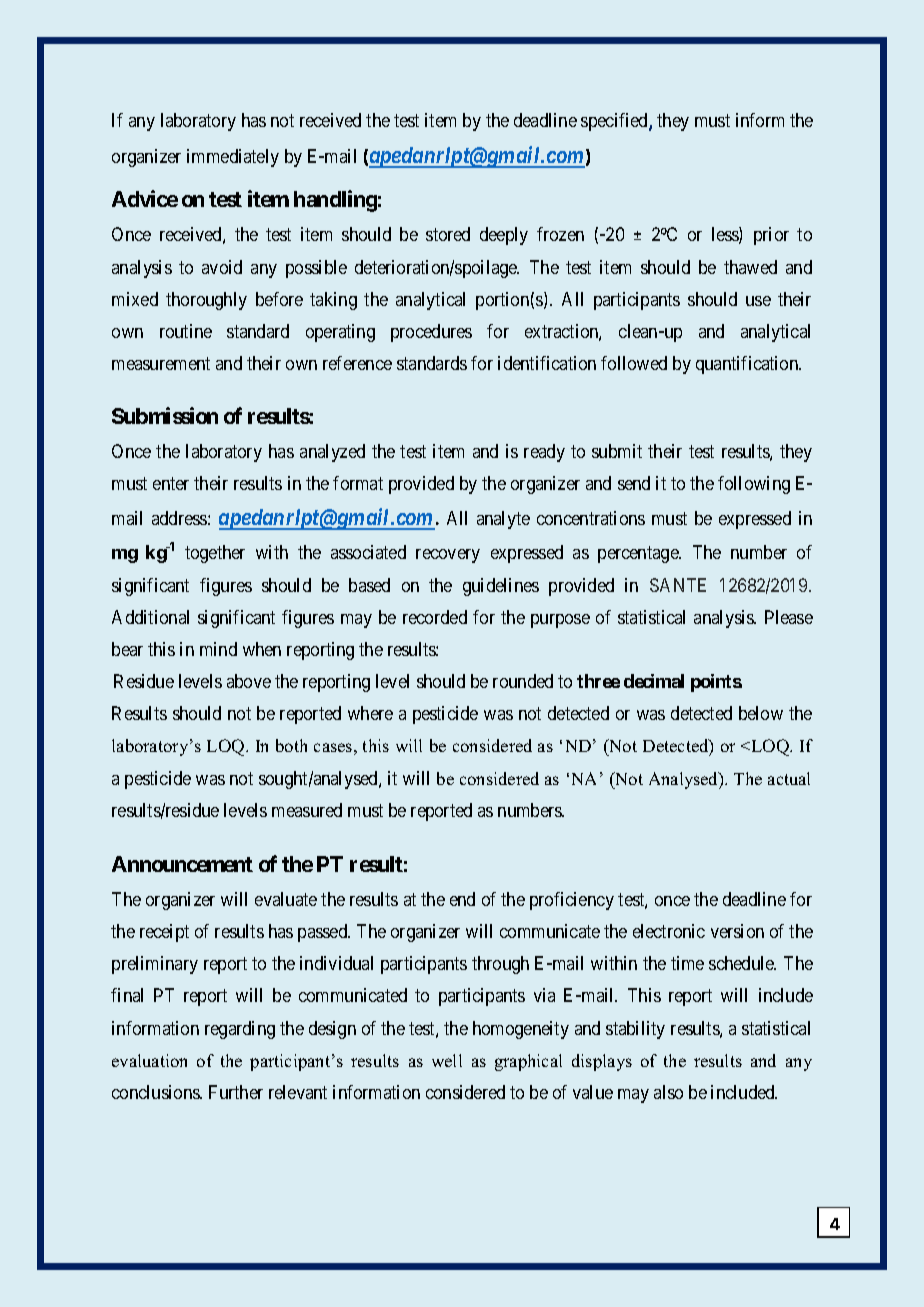  What do you see at coordinates (789, 778) in the page?
I see `actual` at bounding box center [789, 778].
